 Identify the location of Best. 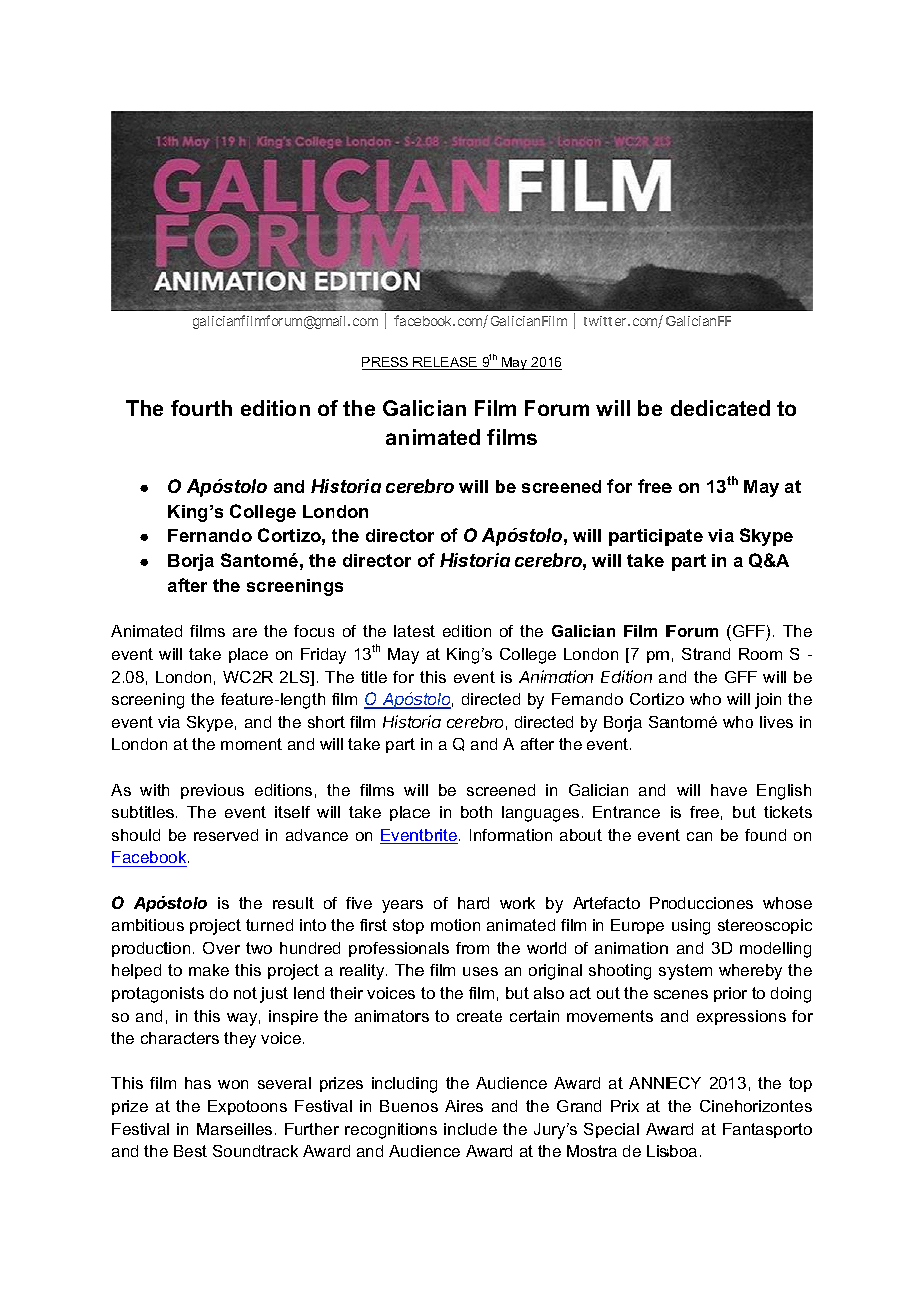
(190, 1151).
